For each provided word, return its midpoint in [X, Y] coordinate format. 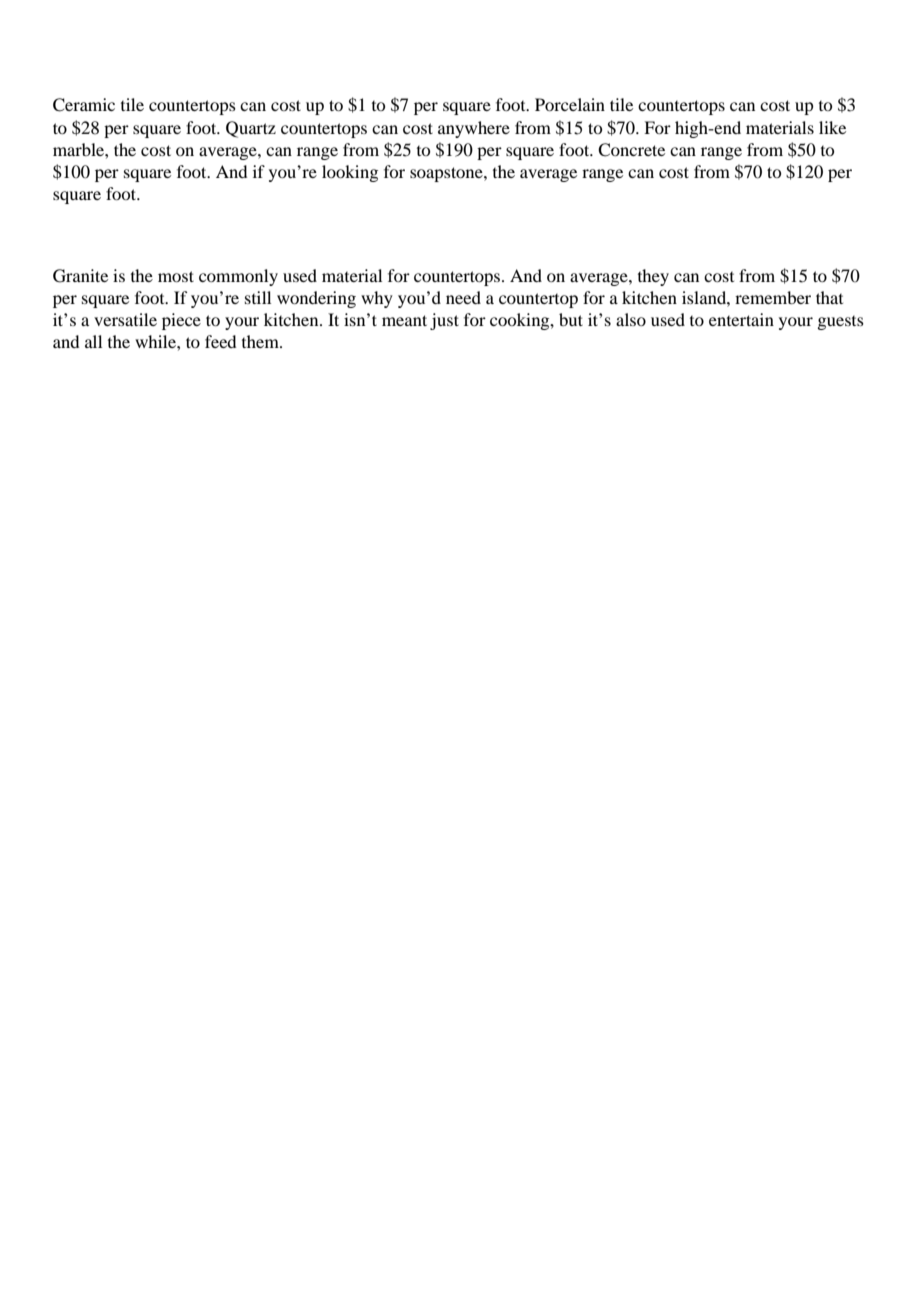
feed [220, 341]
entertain [741, 319]
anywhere [474, 129]
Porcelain [570, 104]
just [444, 321]
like [832, 127]
